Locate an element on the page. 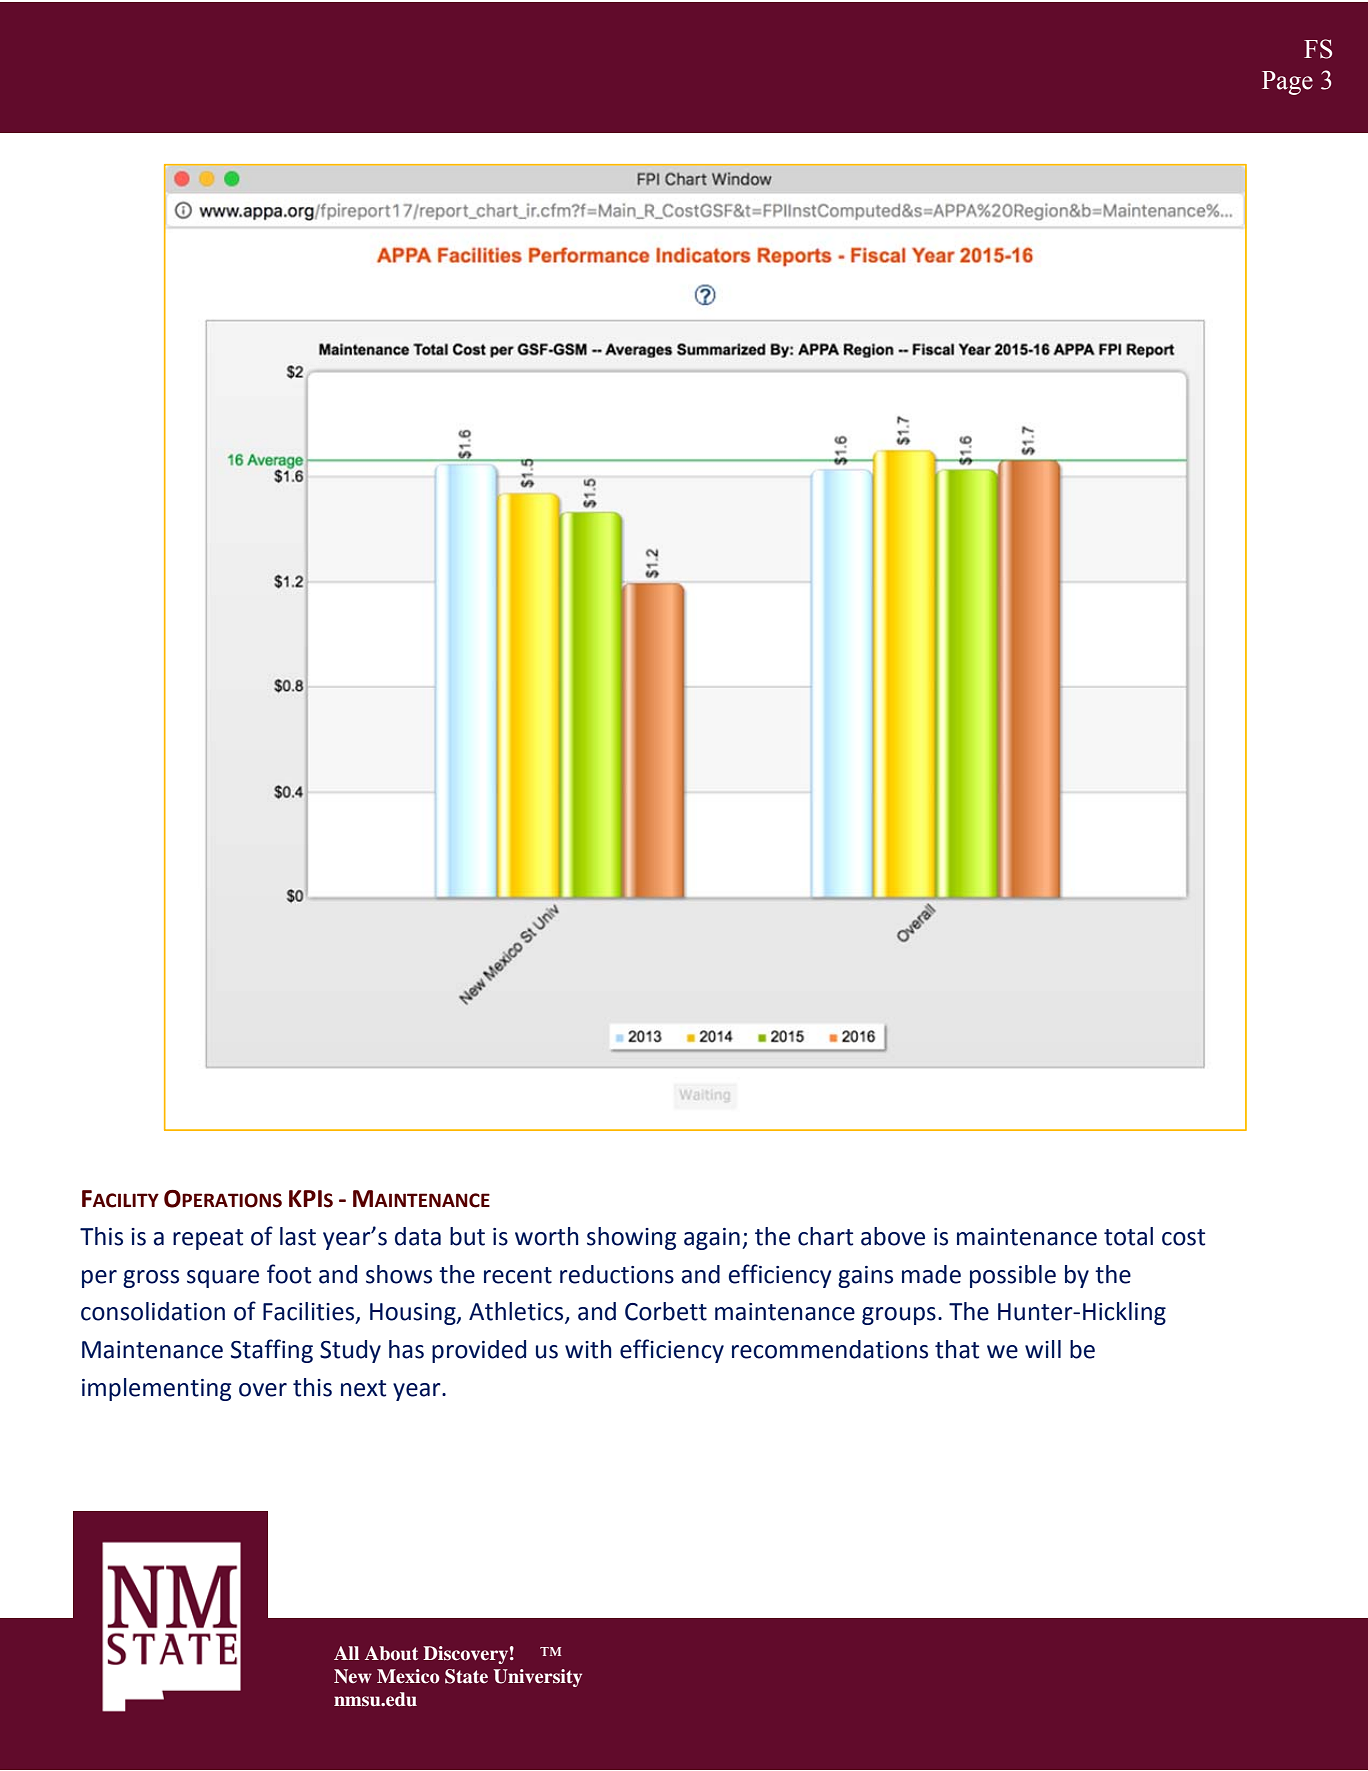 This document has width=1368, height=1771. All is located at coordinates (346, 1653).
